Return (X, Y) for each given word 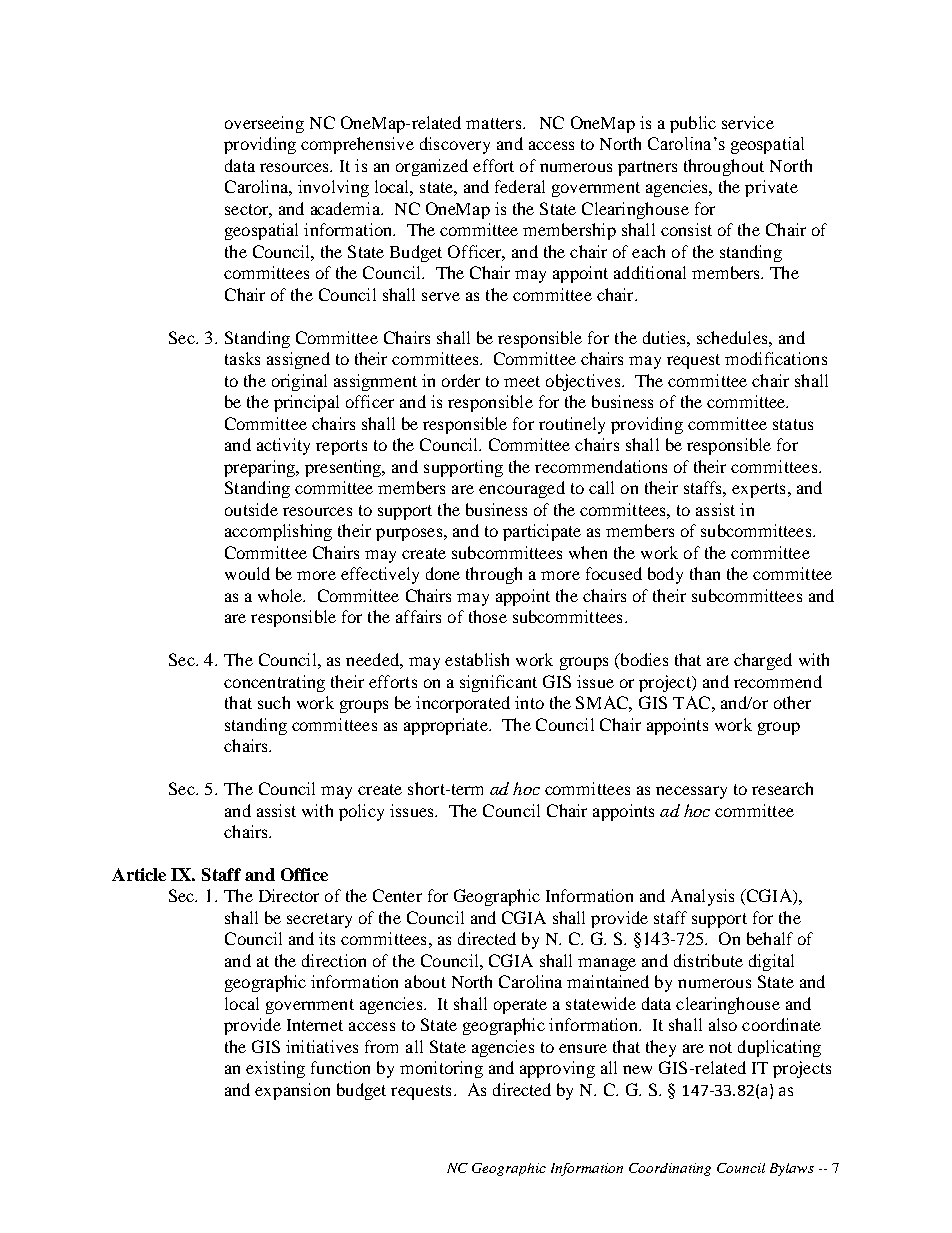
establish (477, 659)
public (693, 124)
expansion (292, 1091)
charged (763, 661)
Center (397, 895)
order (461, 380)
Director (289, 895)
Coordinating (670, 1169)
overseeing (264, 124)
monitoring (441, 1069)
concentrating (274, 683)
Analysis (702, 897)
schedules (733, 337)
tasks (242, 358)
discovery (455, 145)
